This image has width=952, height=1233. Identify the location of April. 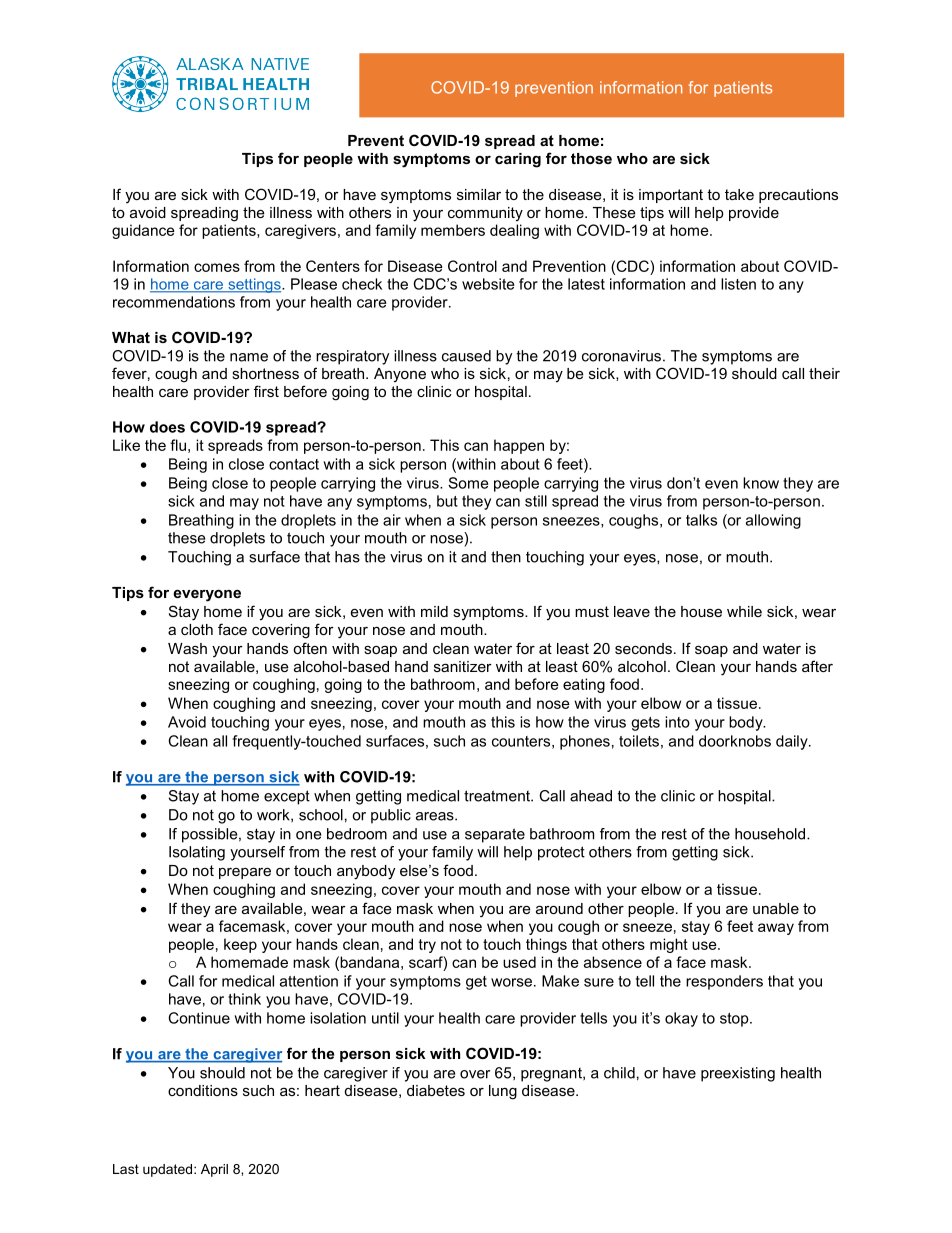
(214, 1170).
